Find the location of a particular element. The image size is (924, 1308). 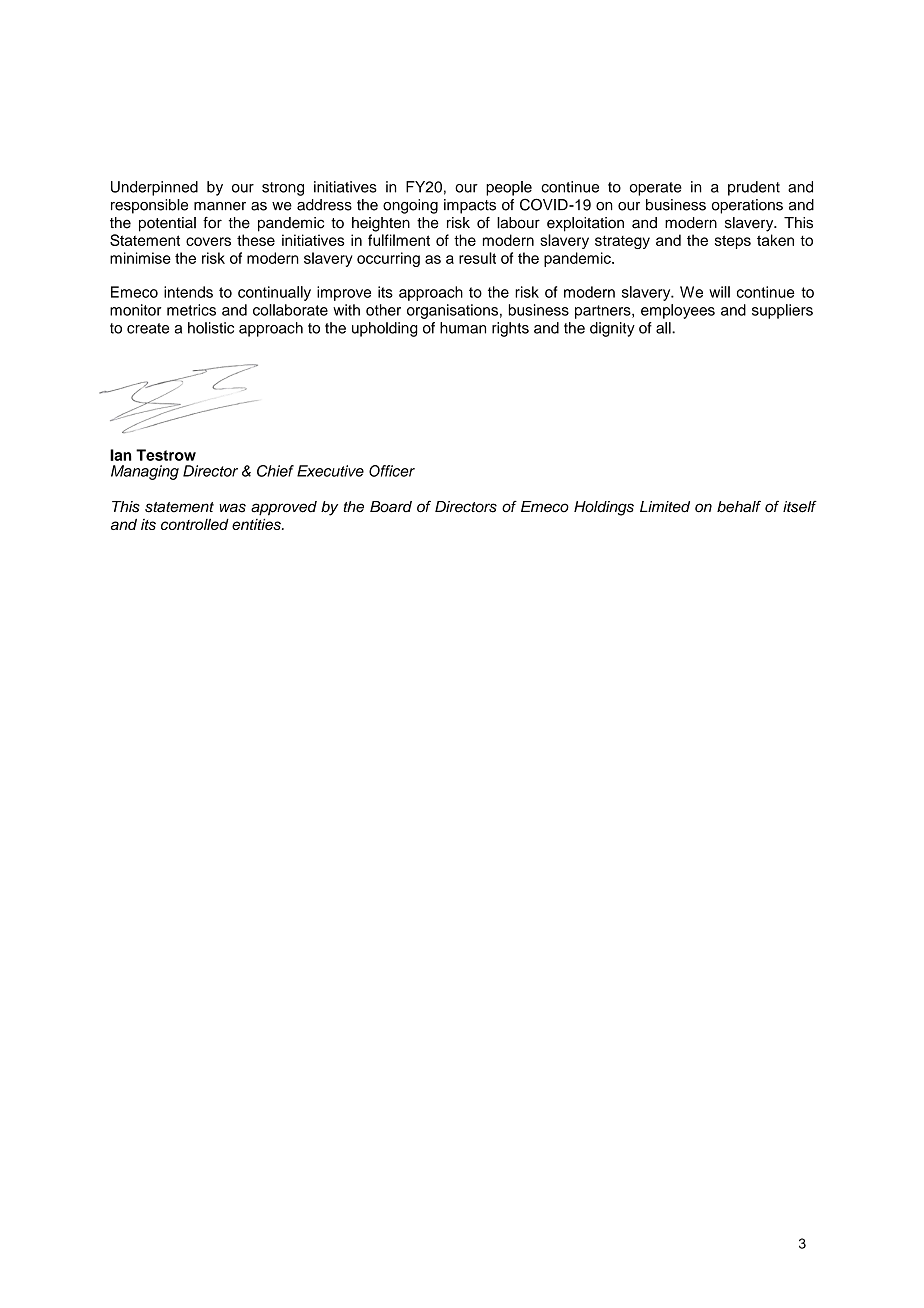

human is located at coordinates (463, 328).
